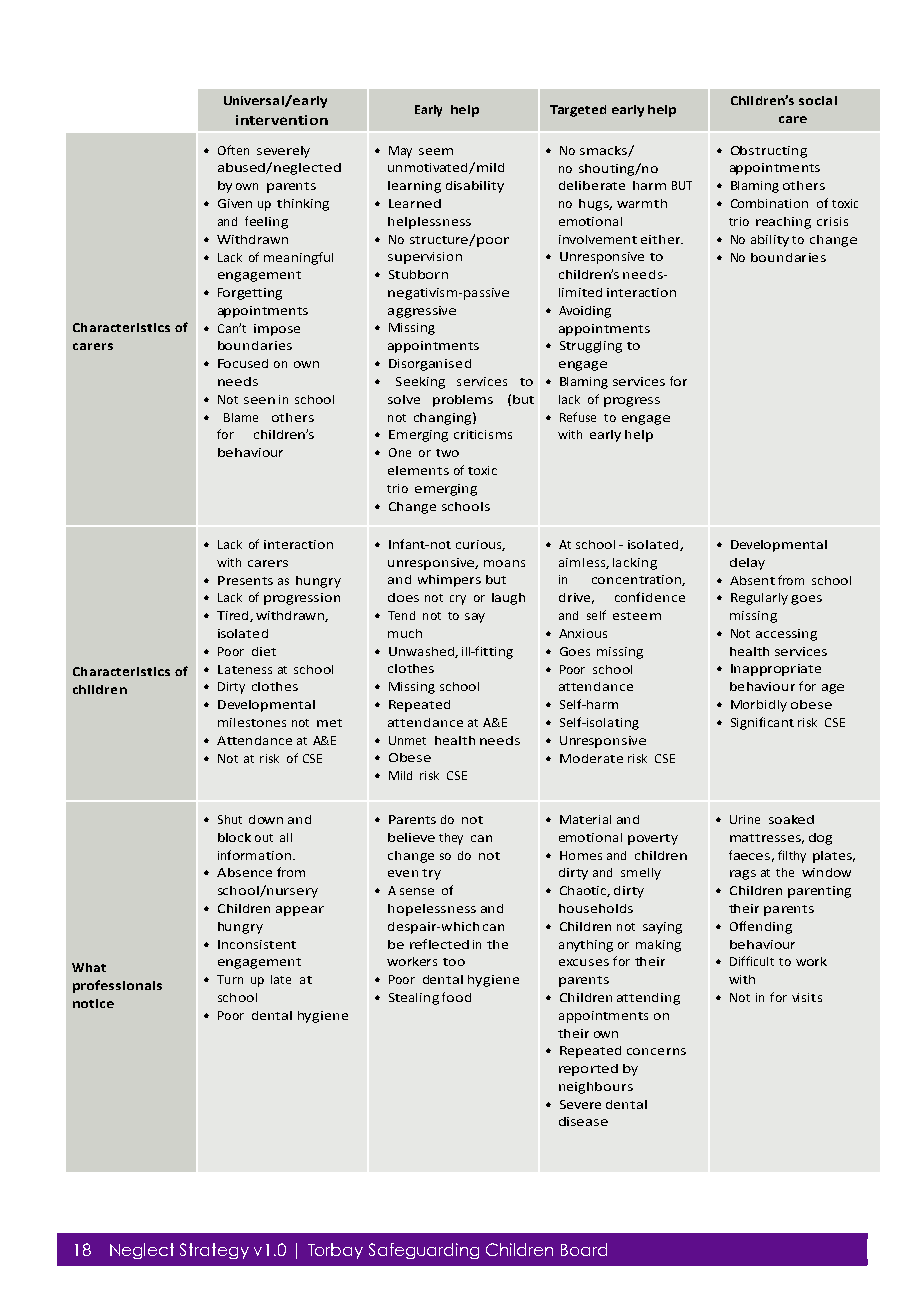 The width and height of the document is (924, 1308). What do you see at coordinates (264, 651) in the document?
I see `diet` at bounding box center [264, 651].
